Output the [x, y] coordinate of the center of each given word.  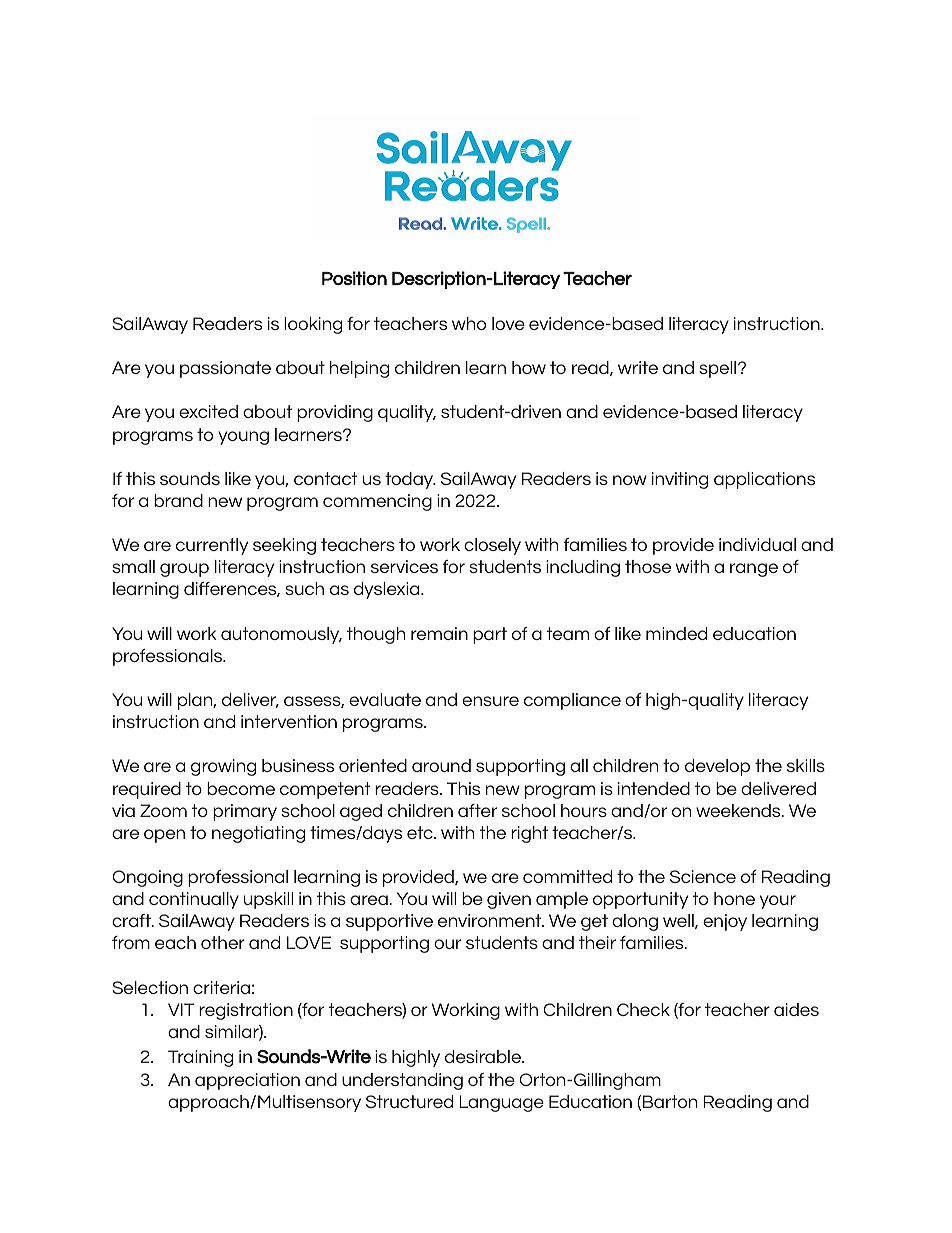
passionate [225, 369]
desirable [484, 1056]
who [469, 323]
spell [719, 369]
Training [200, 1058]
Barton [670, 1101]
